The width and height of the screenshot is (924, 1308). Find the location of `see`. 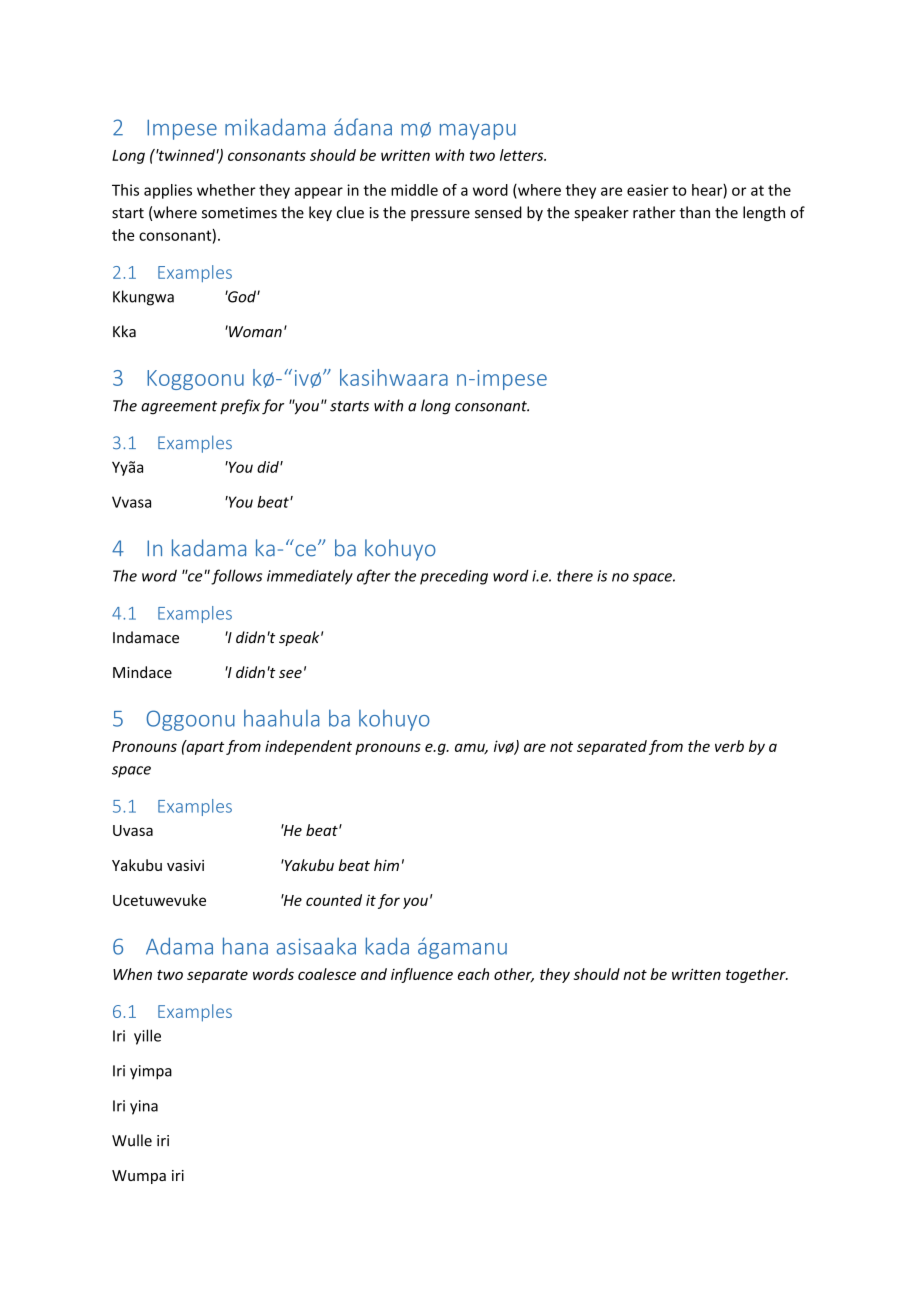

see is located at coordinates (290, 674).
